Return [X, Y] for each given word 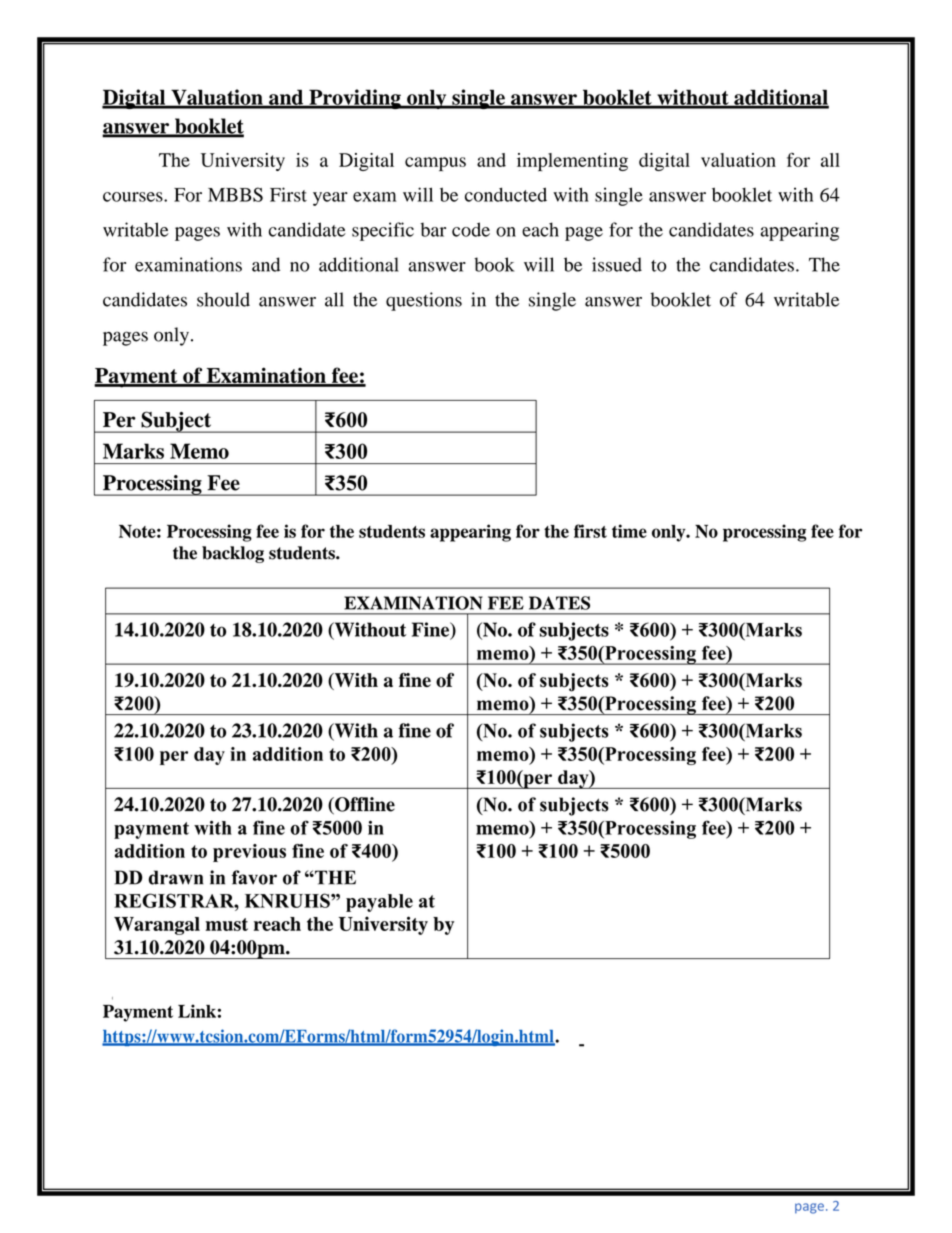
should [223, 299]
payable [379, 903]
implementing [572, 162]
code [471, 229]
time [629, 531]
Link [197, 1011]
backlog [233, 554]
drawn [176, 877]
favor [254, 877]
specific [383, 231]
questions [424, 301]
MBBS [235, 194]
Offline [364, 805]
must [226, 924]
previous [249, 853]
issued [617, 264]
